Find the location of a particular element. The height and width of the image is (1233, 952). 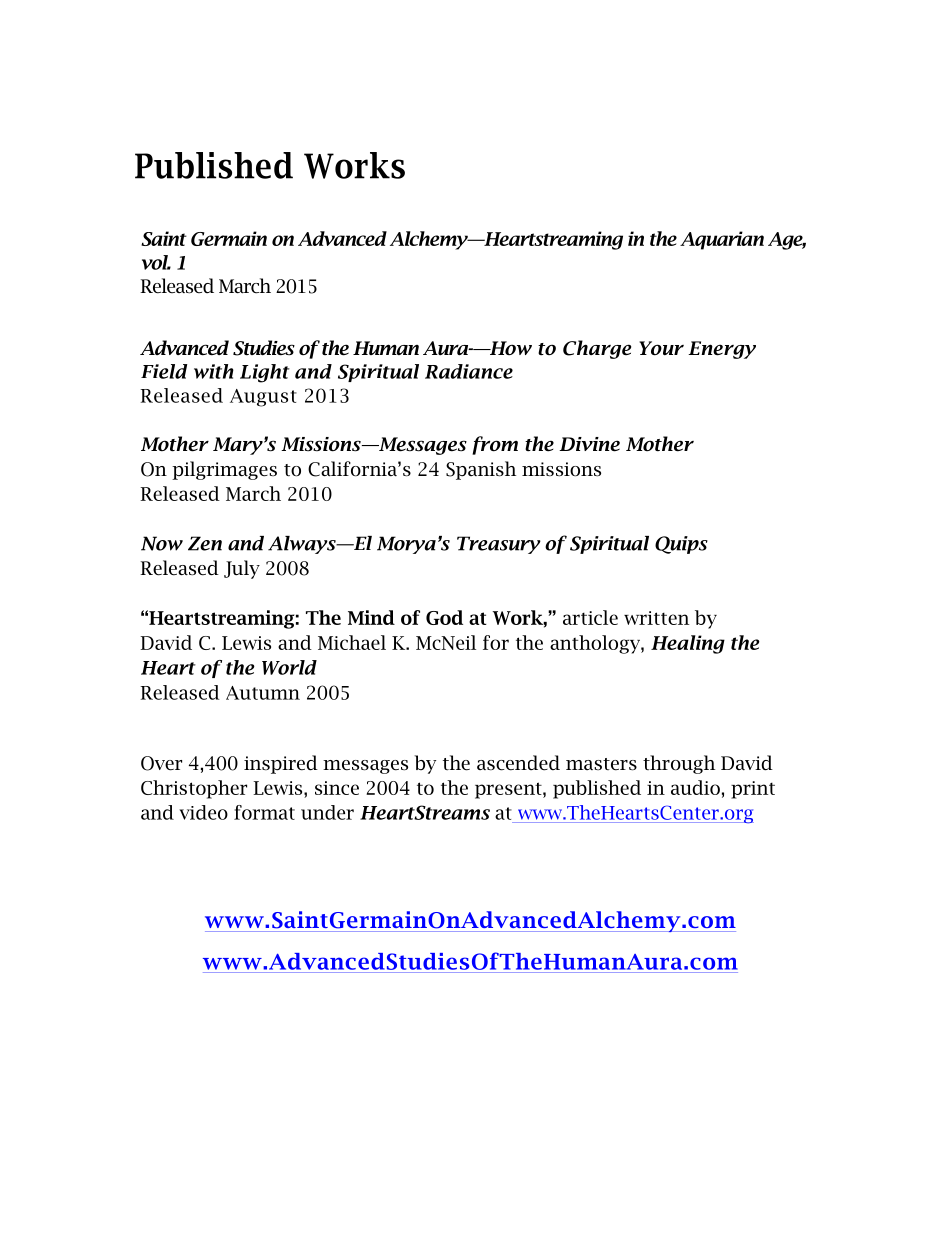

audio is located at coordinates (695, 787).
